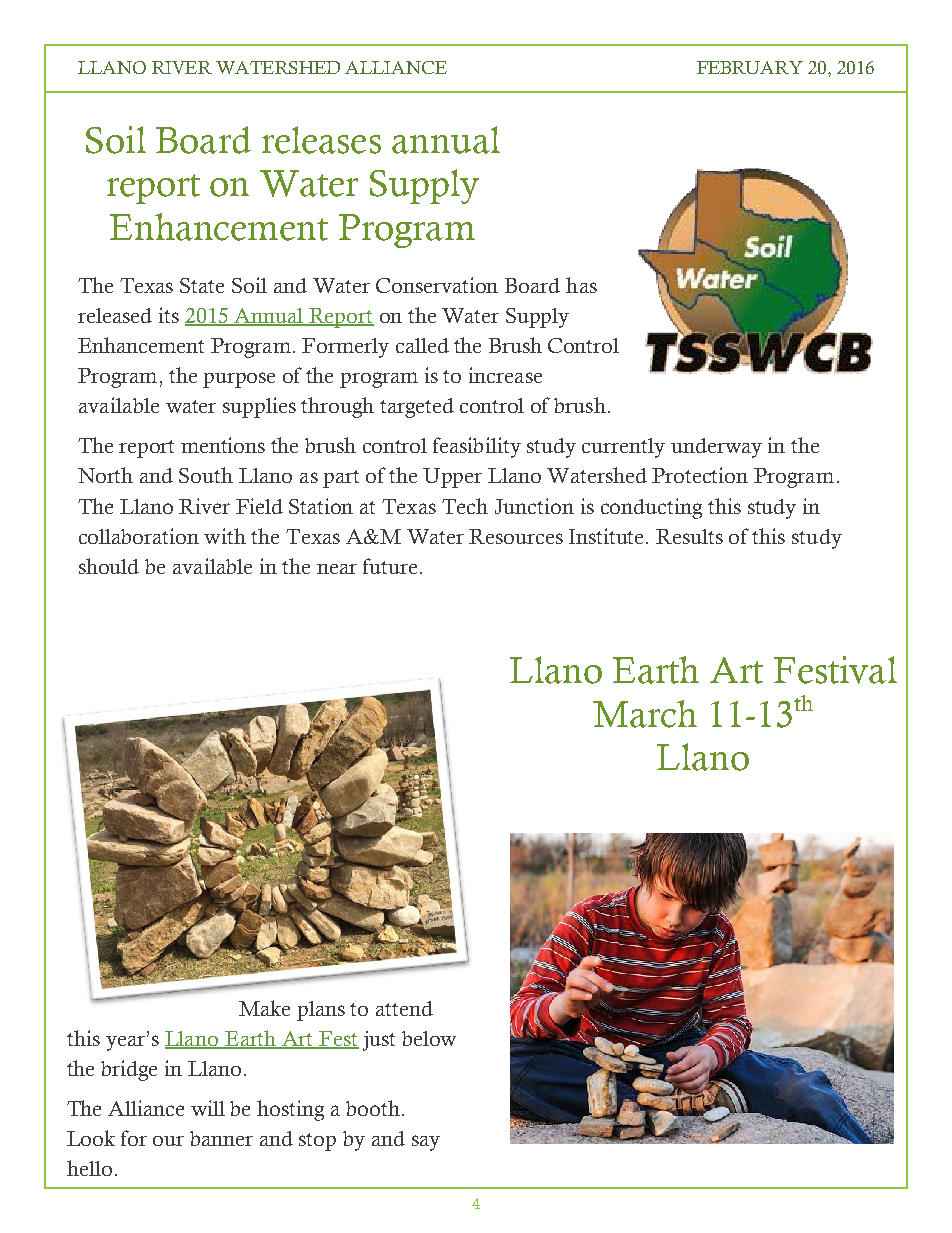 The image size is (952, 1233). I want to click on releases, so click(321, 140).
